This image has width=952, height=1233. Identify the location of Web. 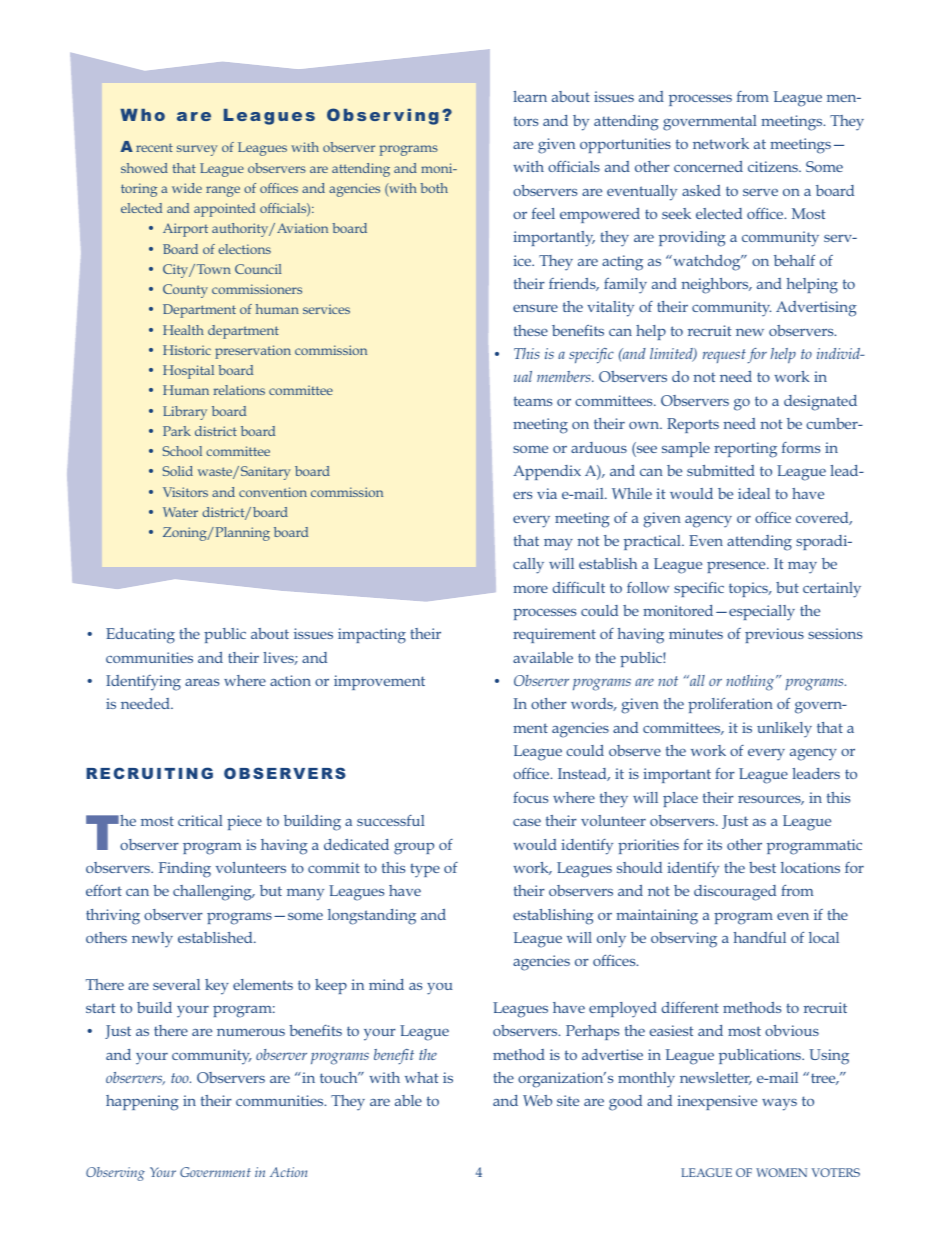
(537, 1100).
